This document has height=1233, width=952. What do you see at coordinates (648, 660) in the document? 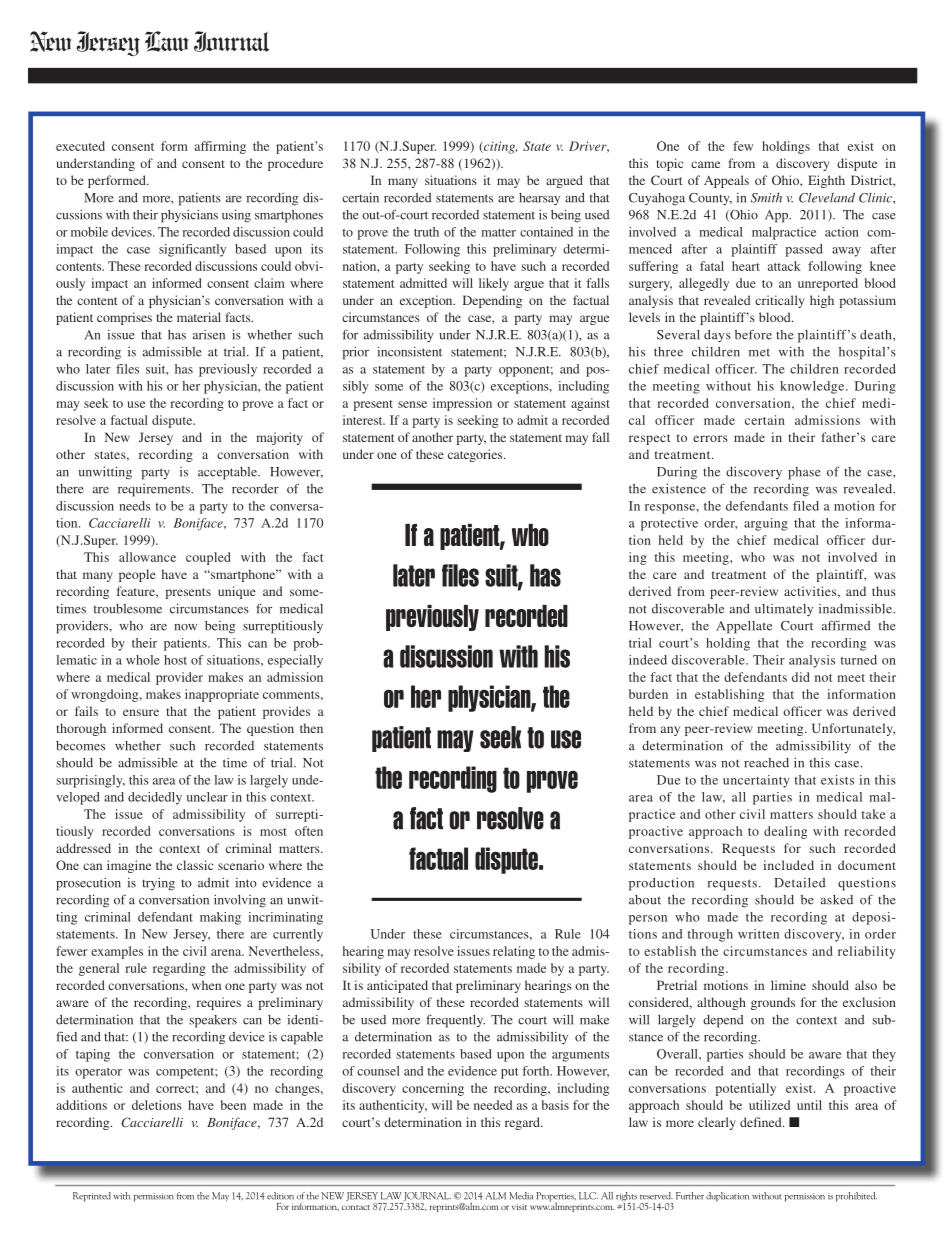
I see `indeed` at bounding box center [648, 660].
